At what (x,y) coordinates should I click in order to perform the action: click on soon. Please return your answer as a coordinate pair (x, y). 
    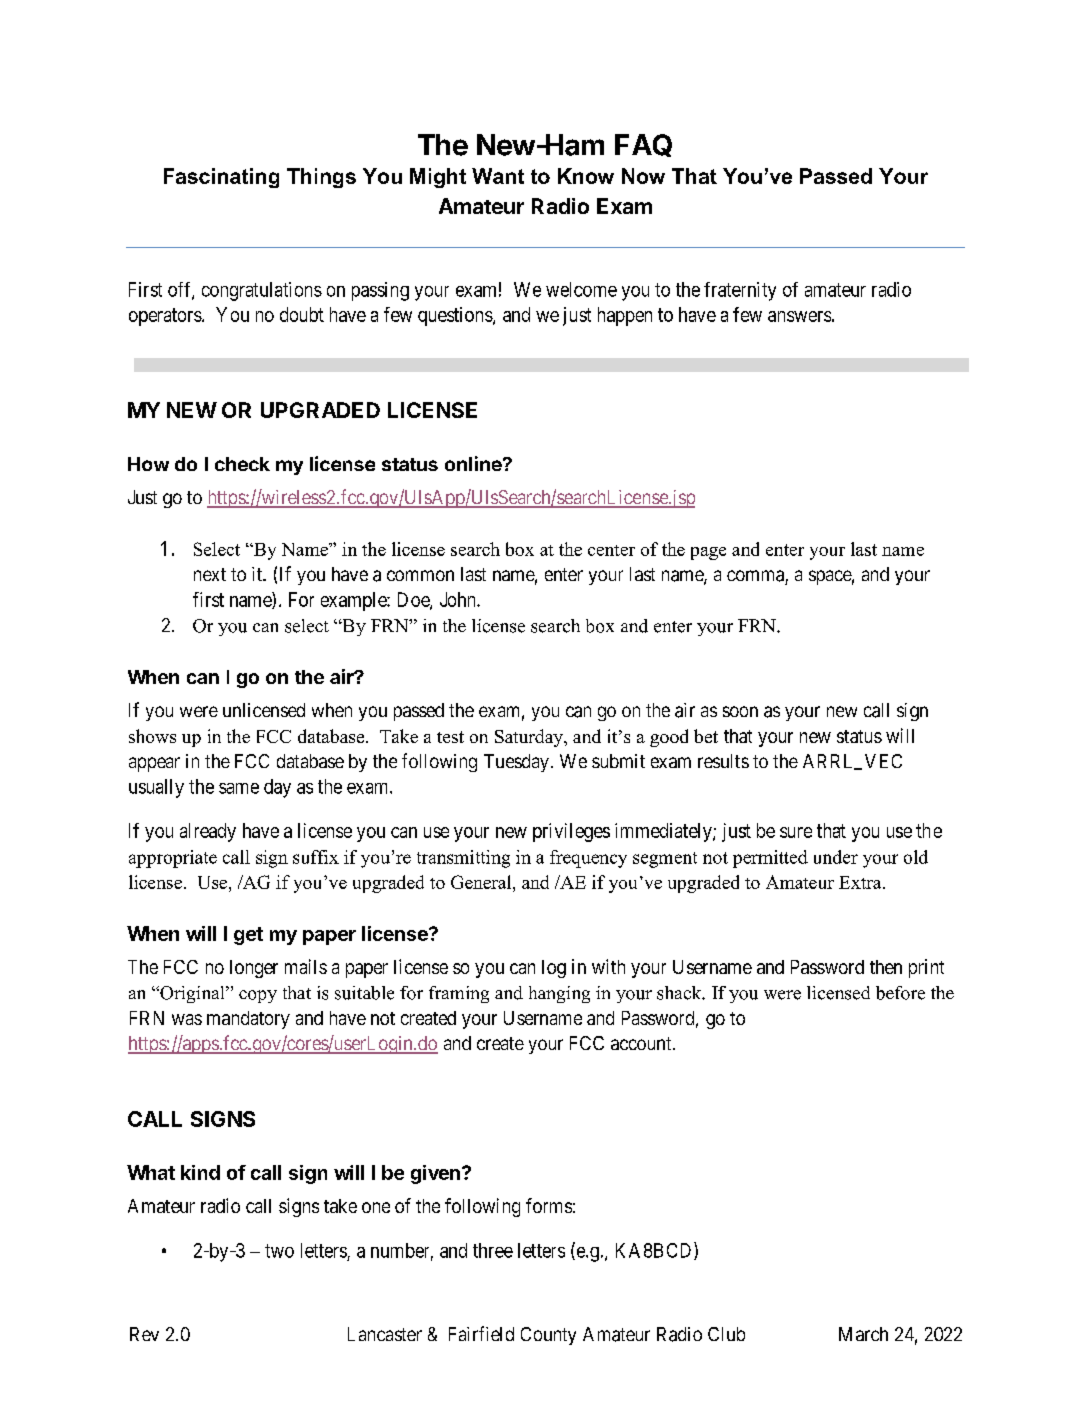
    Looking at the image, I should click on (740, 711).
